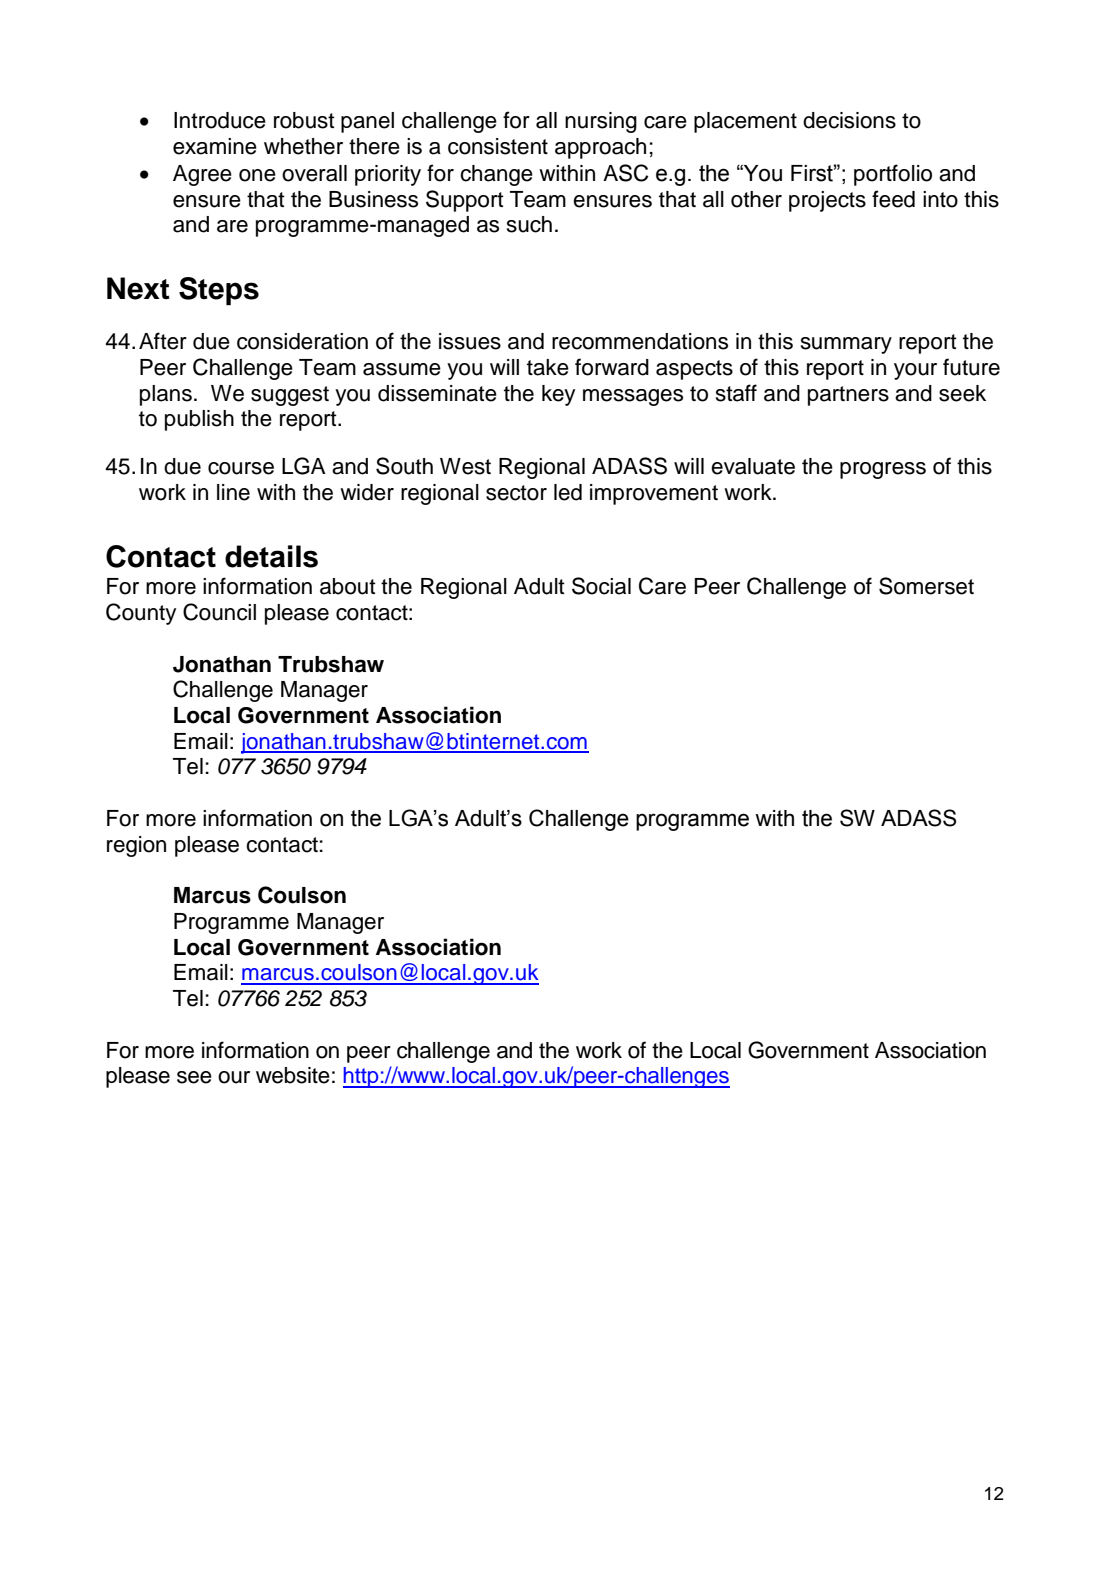 The height and width of the screenshot is (1570, 1110). What do you see at coordinates (241, 468) in the screenshot?
I see `course` at bounding box center [241, 468].
